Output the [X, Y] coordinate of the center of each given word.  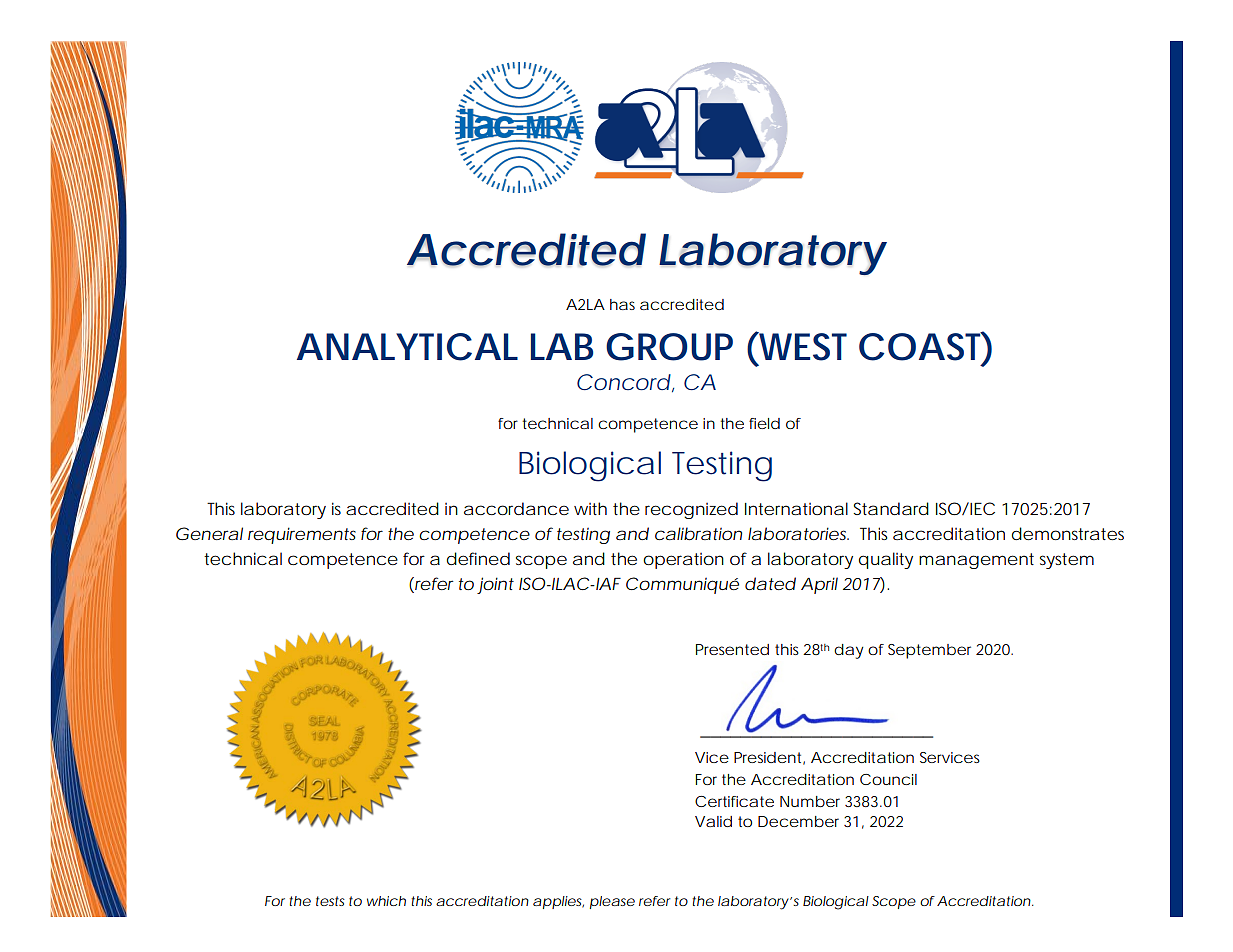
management [976, 561]
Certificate [734, 801]
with [590, 508]
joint [495, 585]
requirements [302, 535]
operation [683, 561]
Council [888, 779]
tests [330, 901]
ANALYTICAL [407, 347]
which [386, 901]
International [796, 508]
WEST [802, 346]
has [622, 304]
